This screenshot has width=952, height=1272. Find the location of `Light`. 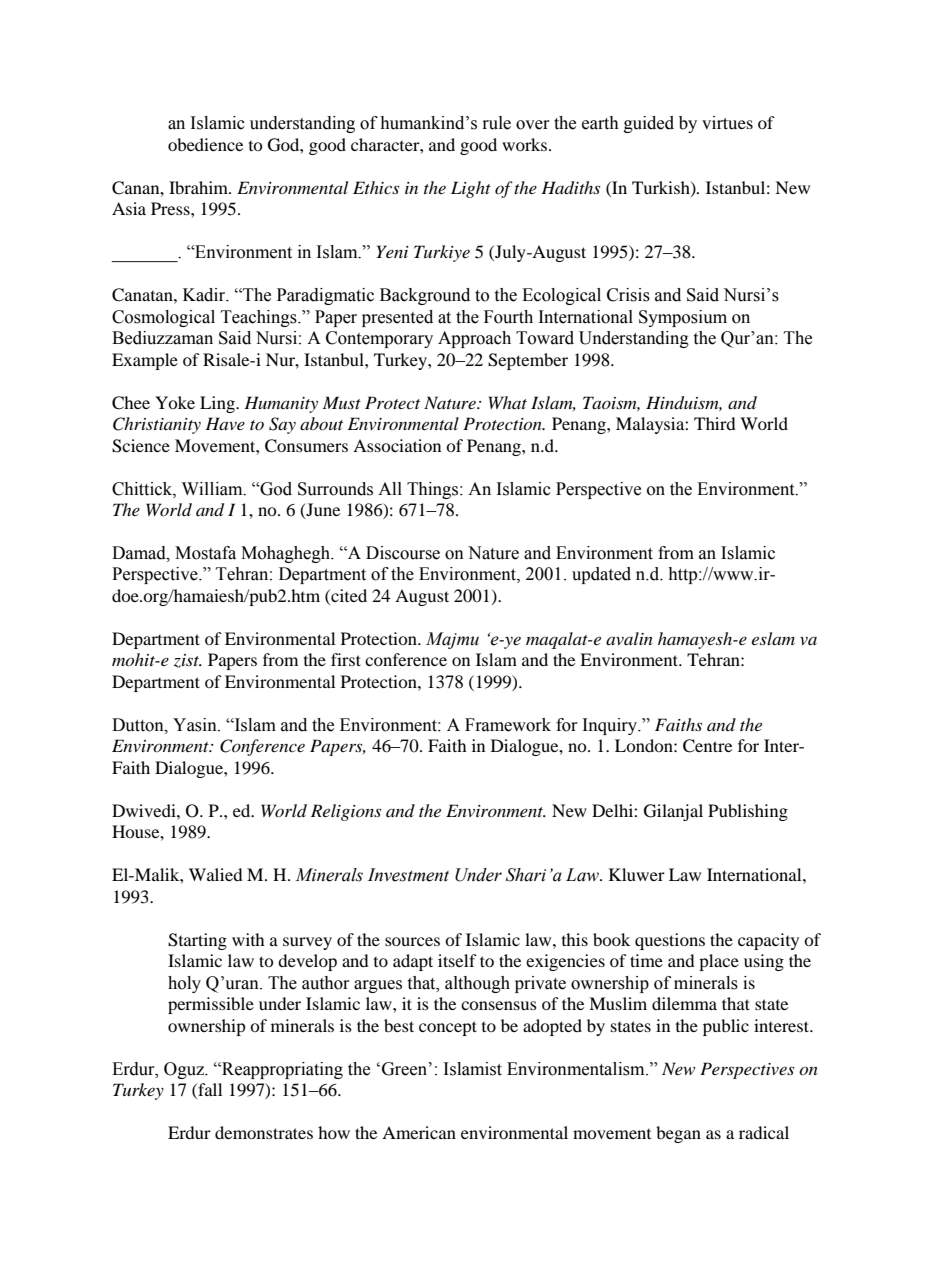

Light is located at coordinates (471, 189).
